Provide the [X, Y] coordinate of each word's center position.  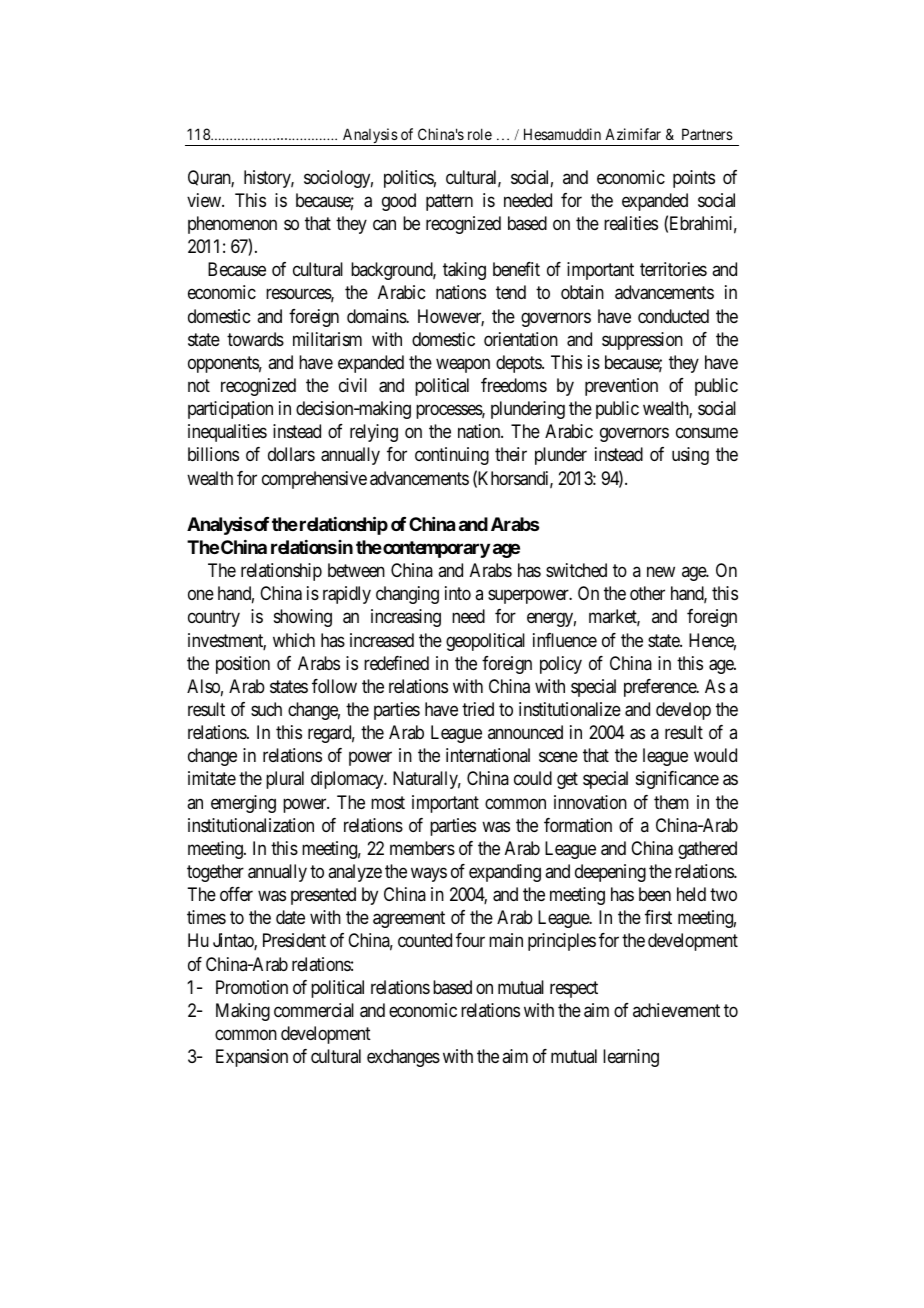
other [647, 593]
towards [255, 339]
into [458, 593]
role [480, 134]
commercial [314, 1010]
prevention [621, 387]
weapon [463, 365]
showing [303, 618]
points [694, 179]
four [470, 940]
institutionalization [251, 825]
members [422, 848]
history [269, 179]
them [671, 802]
